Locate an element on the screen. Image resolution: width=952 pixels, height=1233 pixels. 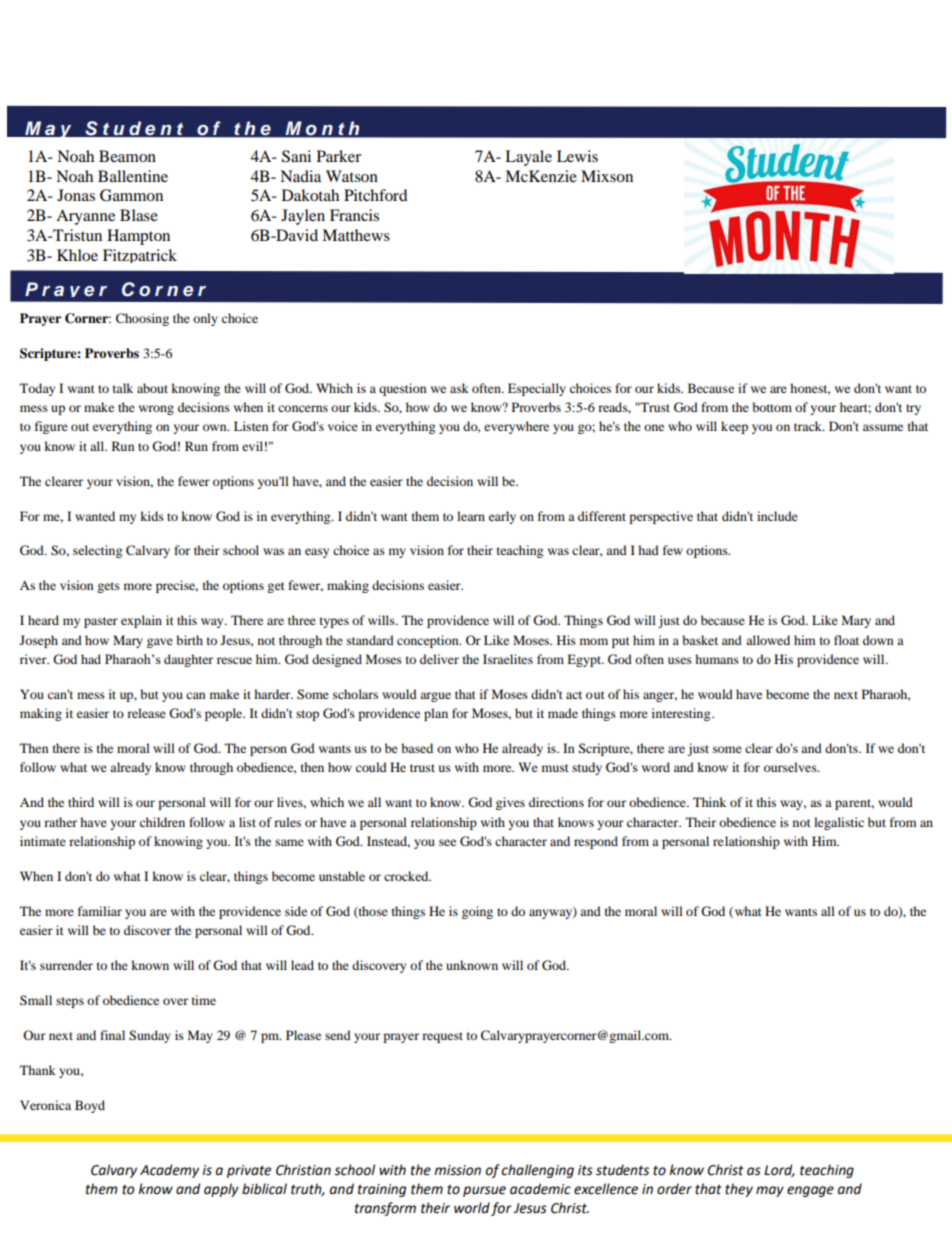
float is located at coordinates (846, 640).
